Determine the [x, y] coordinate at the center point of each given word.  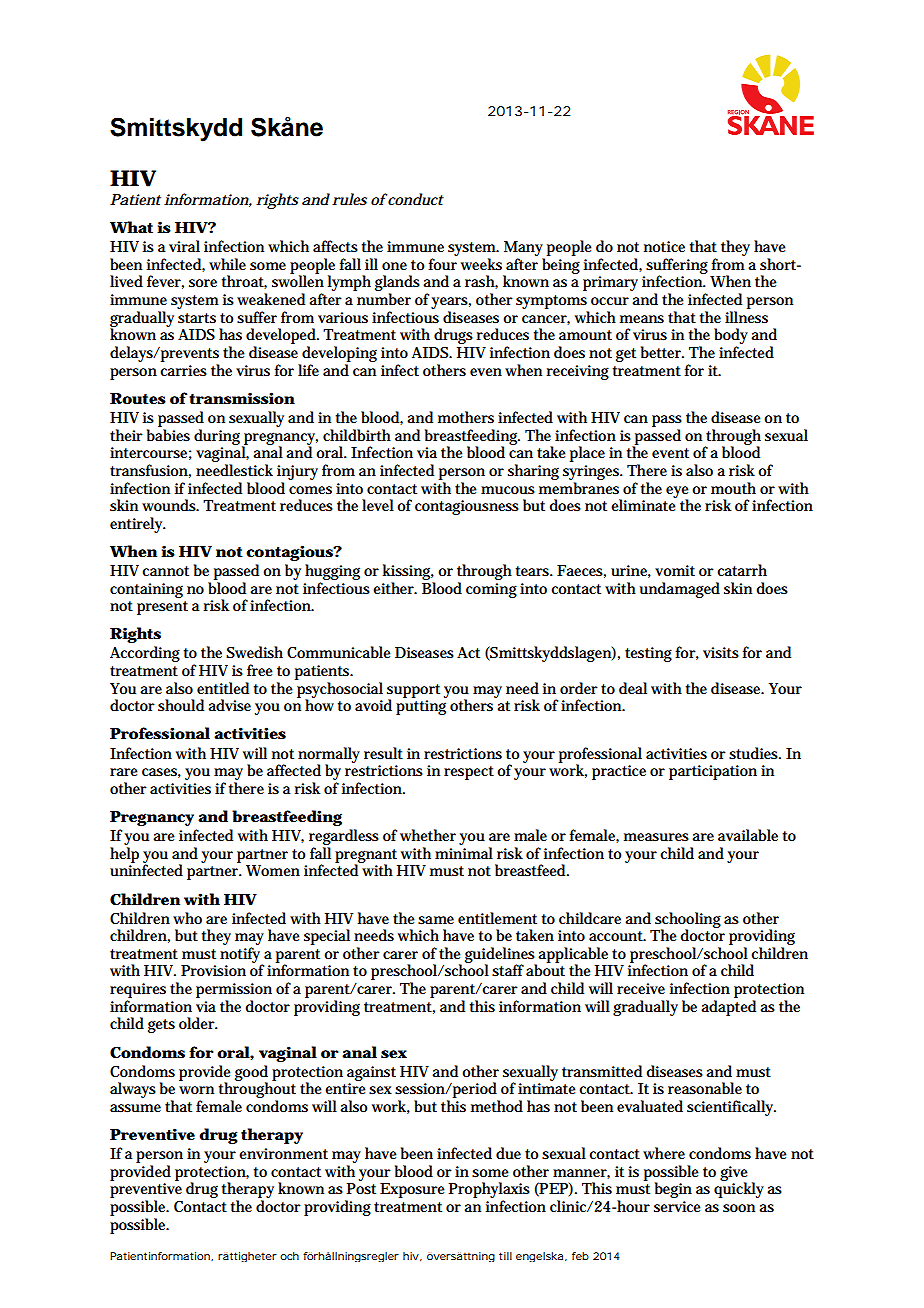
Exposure [412, 1190]
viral [184, 246]
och [289, 1256]
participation [713, 772]
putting [421, 707]
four [443, 264]
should [181, 705]
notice [664, 246]
